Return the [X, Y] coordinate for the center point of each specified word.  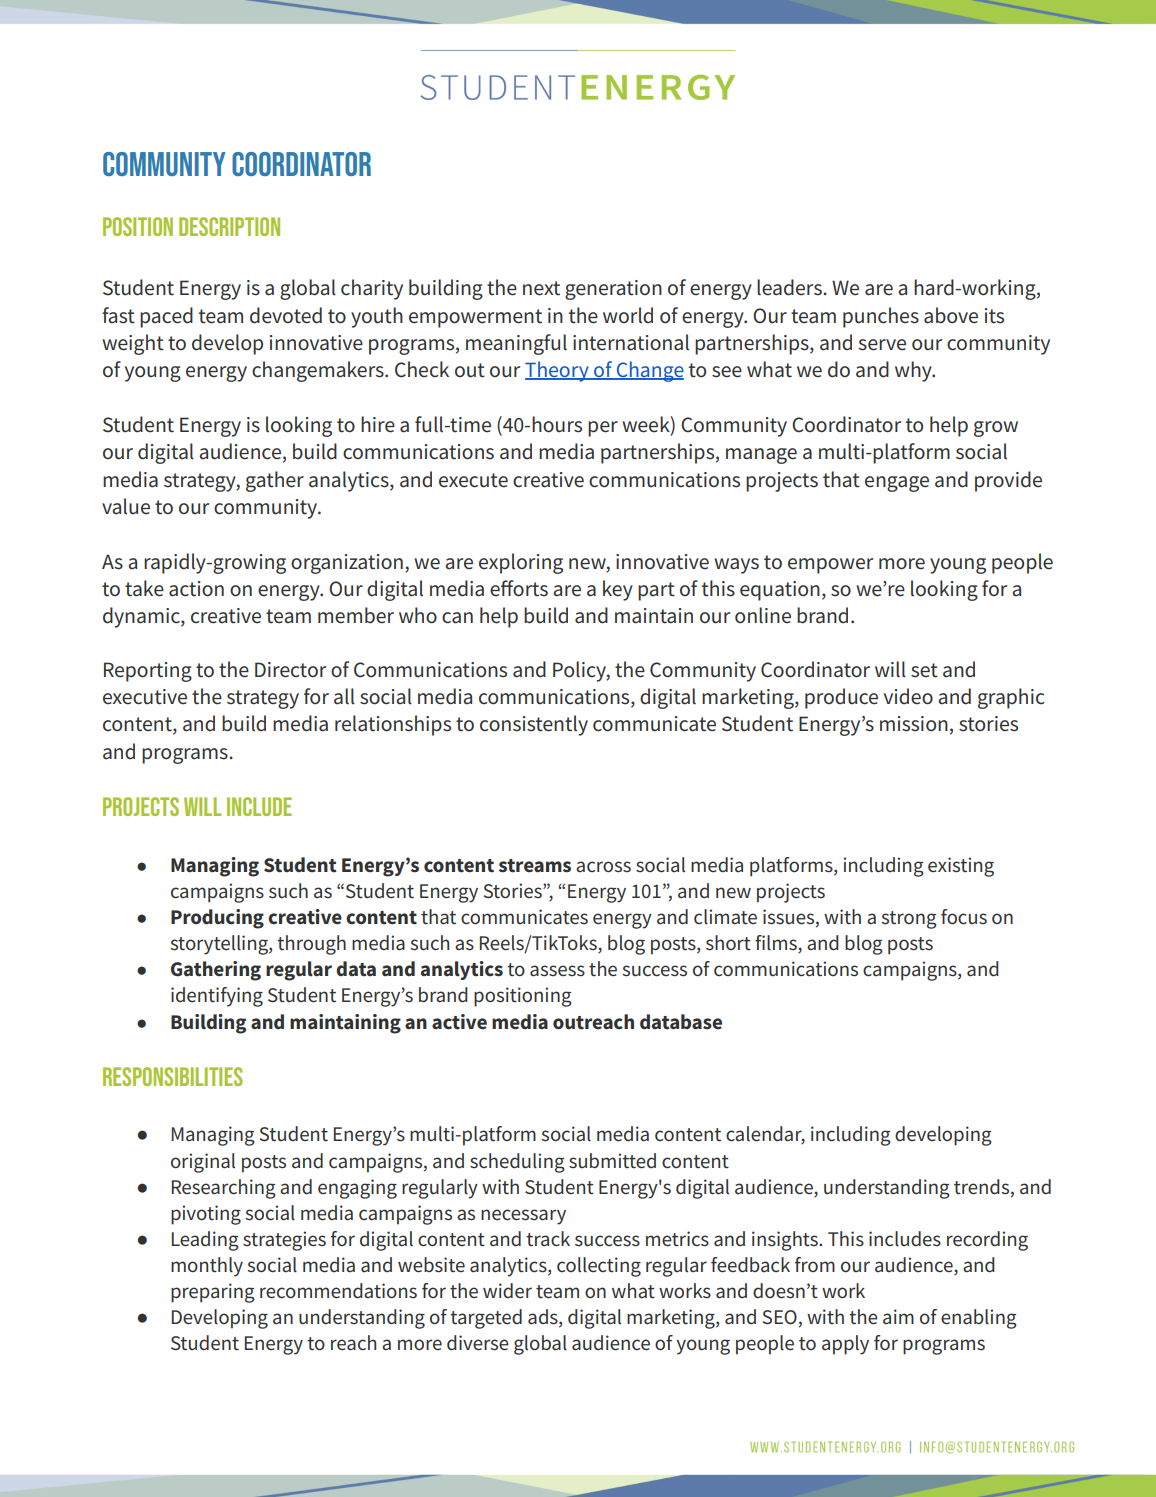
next [541, 288]
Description [229, 226]
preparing [213, 1293]
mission [914, 724]
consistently [534, 725]
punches [881, 317]
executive [145, 697]
